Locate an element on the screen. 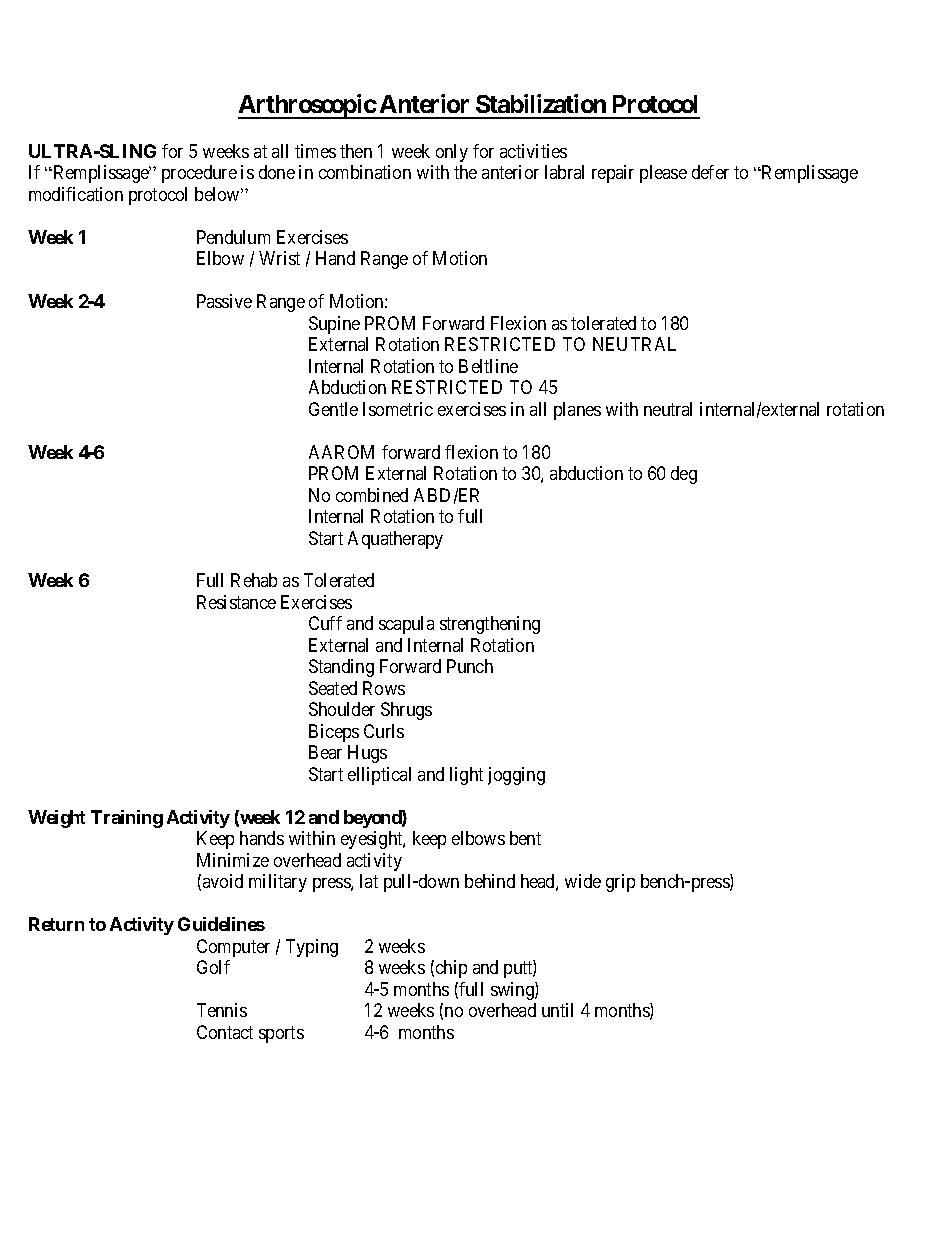 The image size is (952, 1233). combination is located at coordinates (365, 172).
